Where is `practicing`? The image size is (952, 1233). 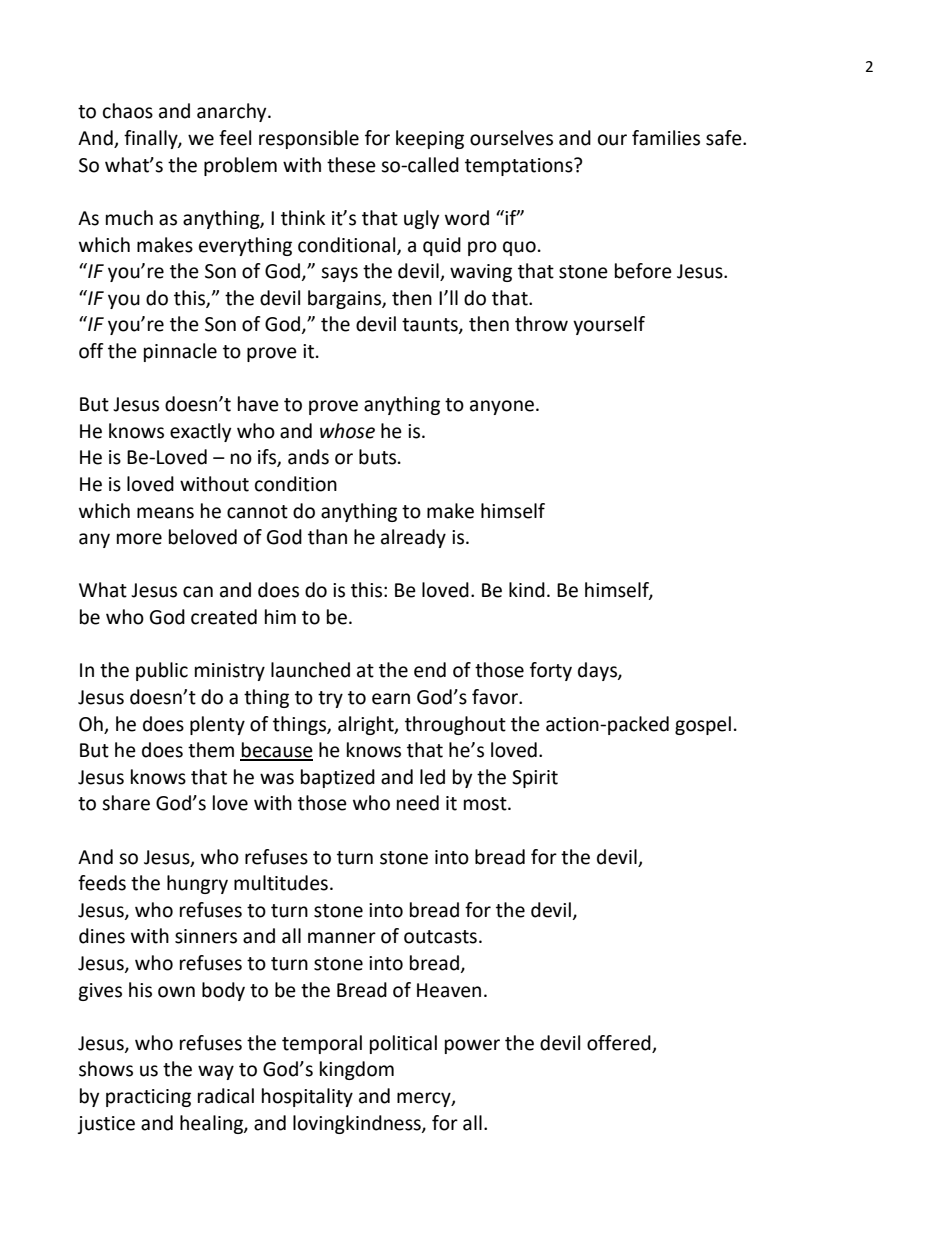 practicing is located at coordinates (148, 1098).
